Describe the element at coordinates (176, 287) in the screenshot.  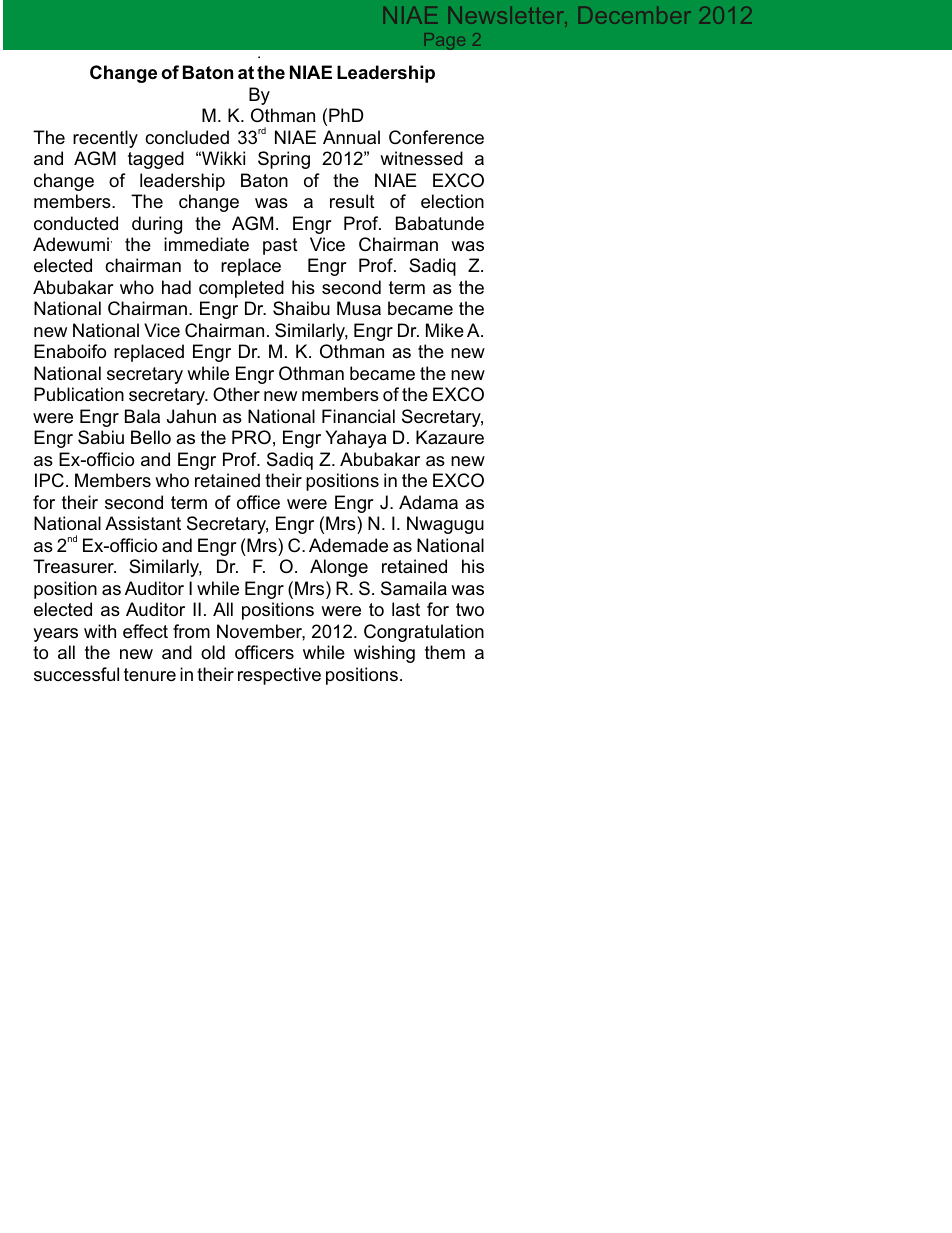
I see `had` at that location.
